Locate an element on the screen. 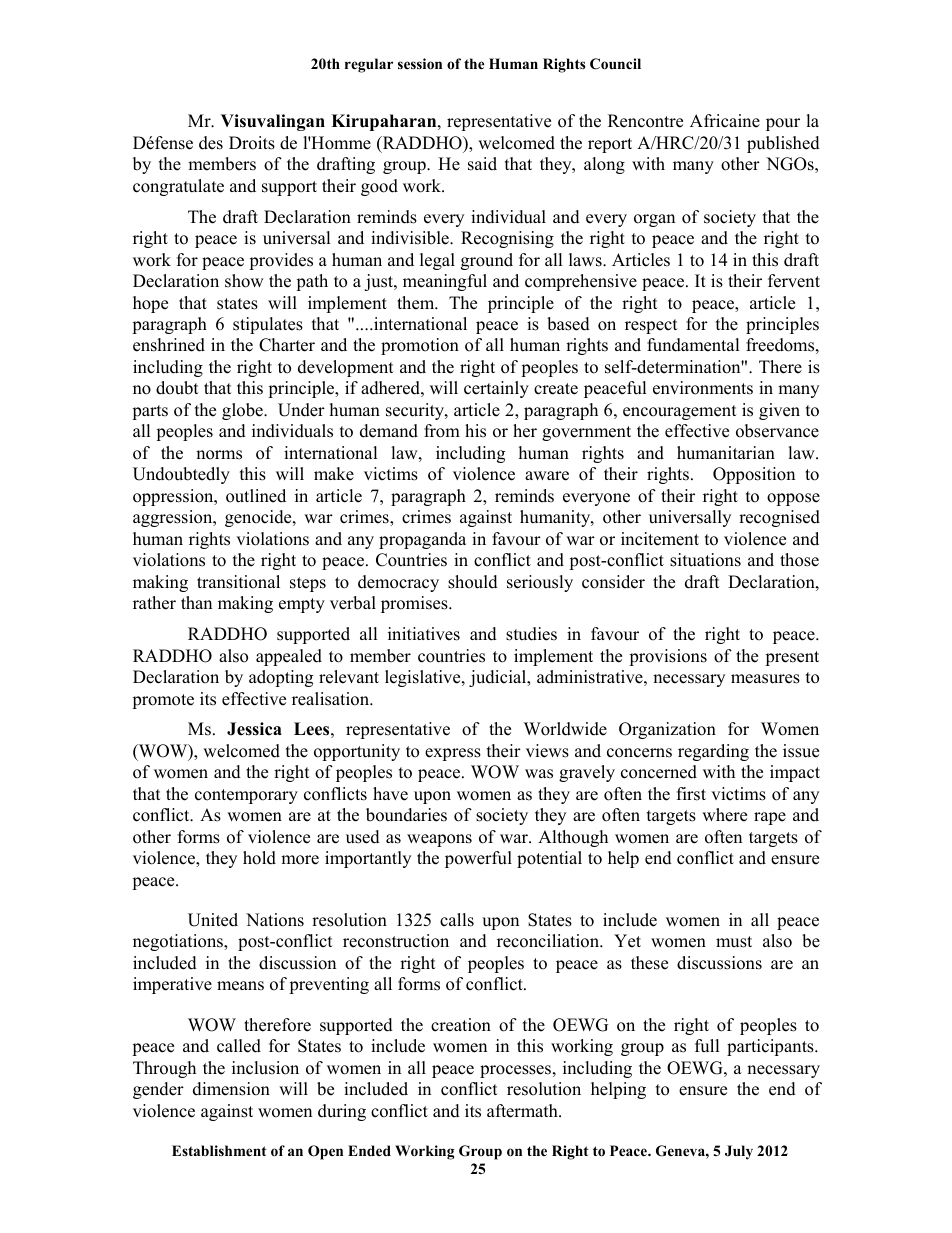  pour is located at coordinates (783, 124).
